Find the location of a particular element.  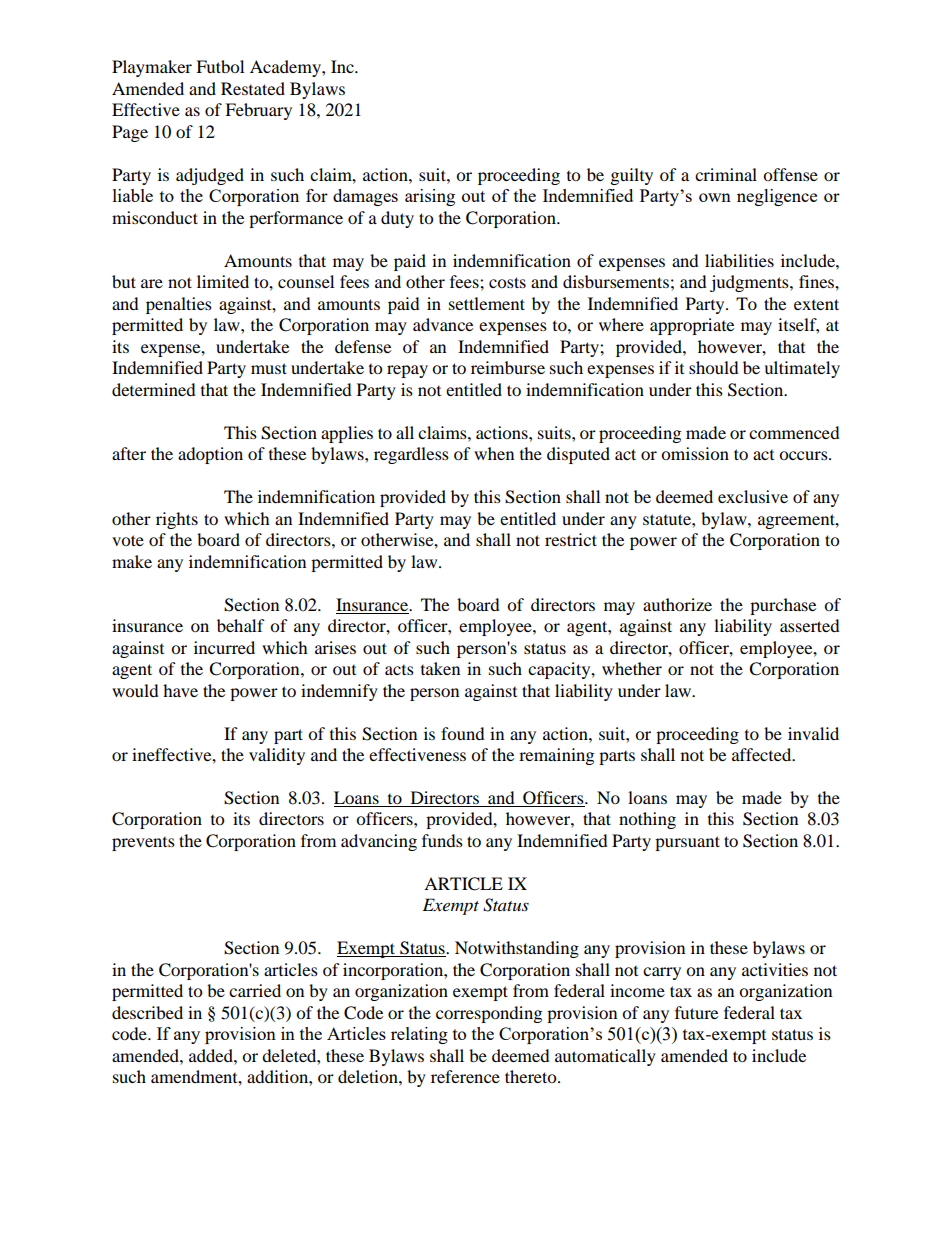

when is located at coordinates (494, 453).
